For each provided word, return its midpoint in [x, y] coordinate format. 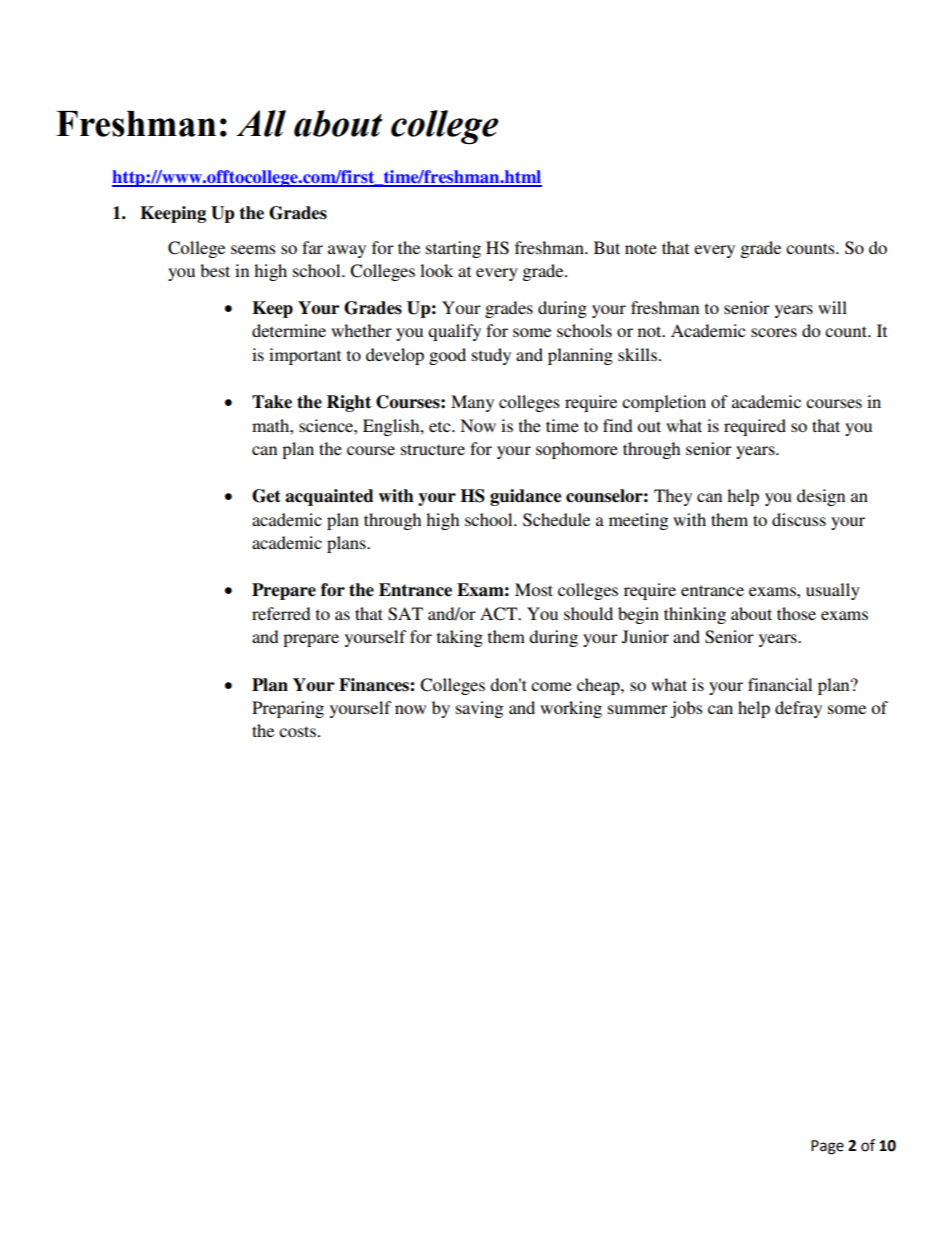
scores [774, 332]
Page [827, 1147]
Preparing [288, 709]
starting [453, 249]
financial [780, 684]
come [551, 686]
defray [798, 709]
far [312, 247]
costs [297, 731]
